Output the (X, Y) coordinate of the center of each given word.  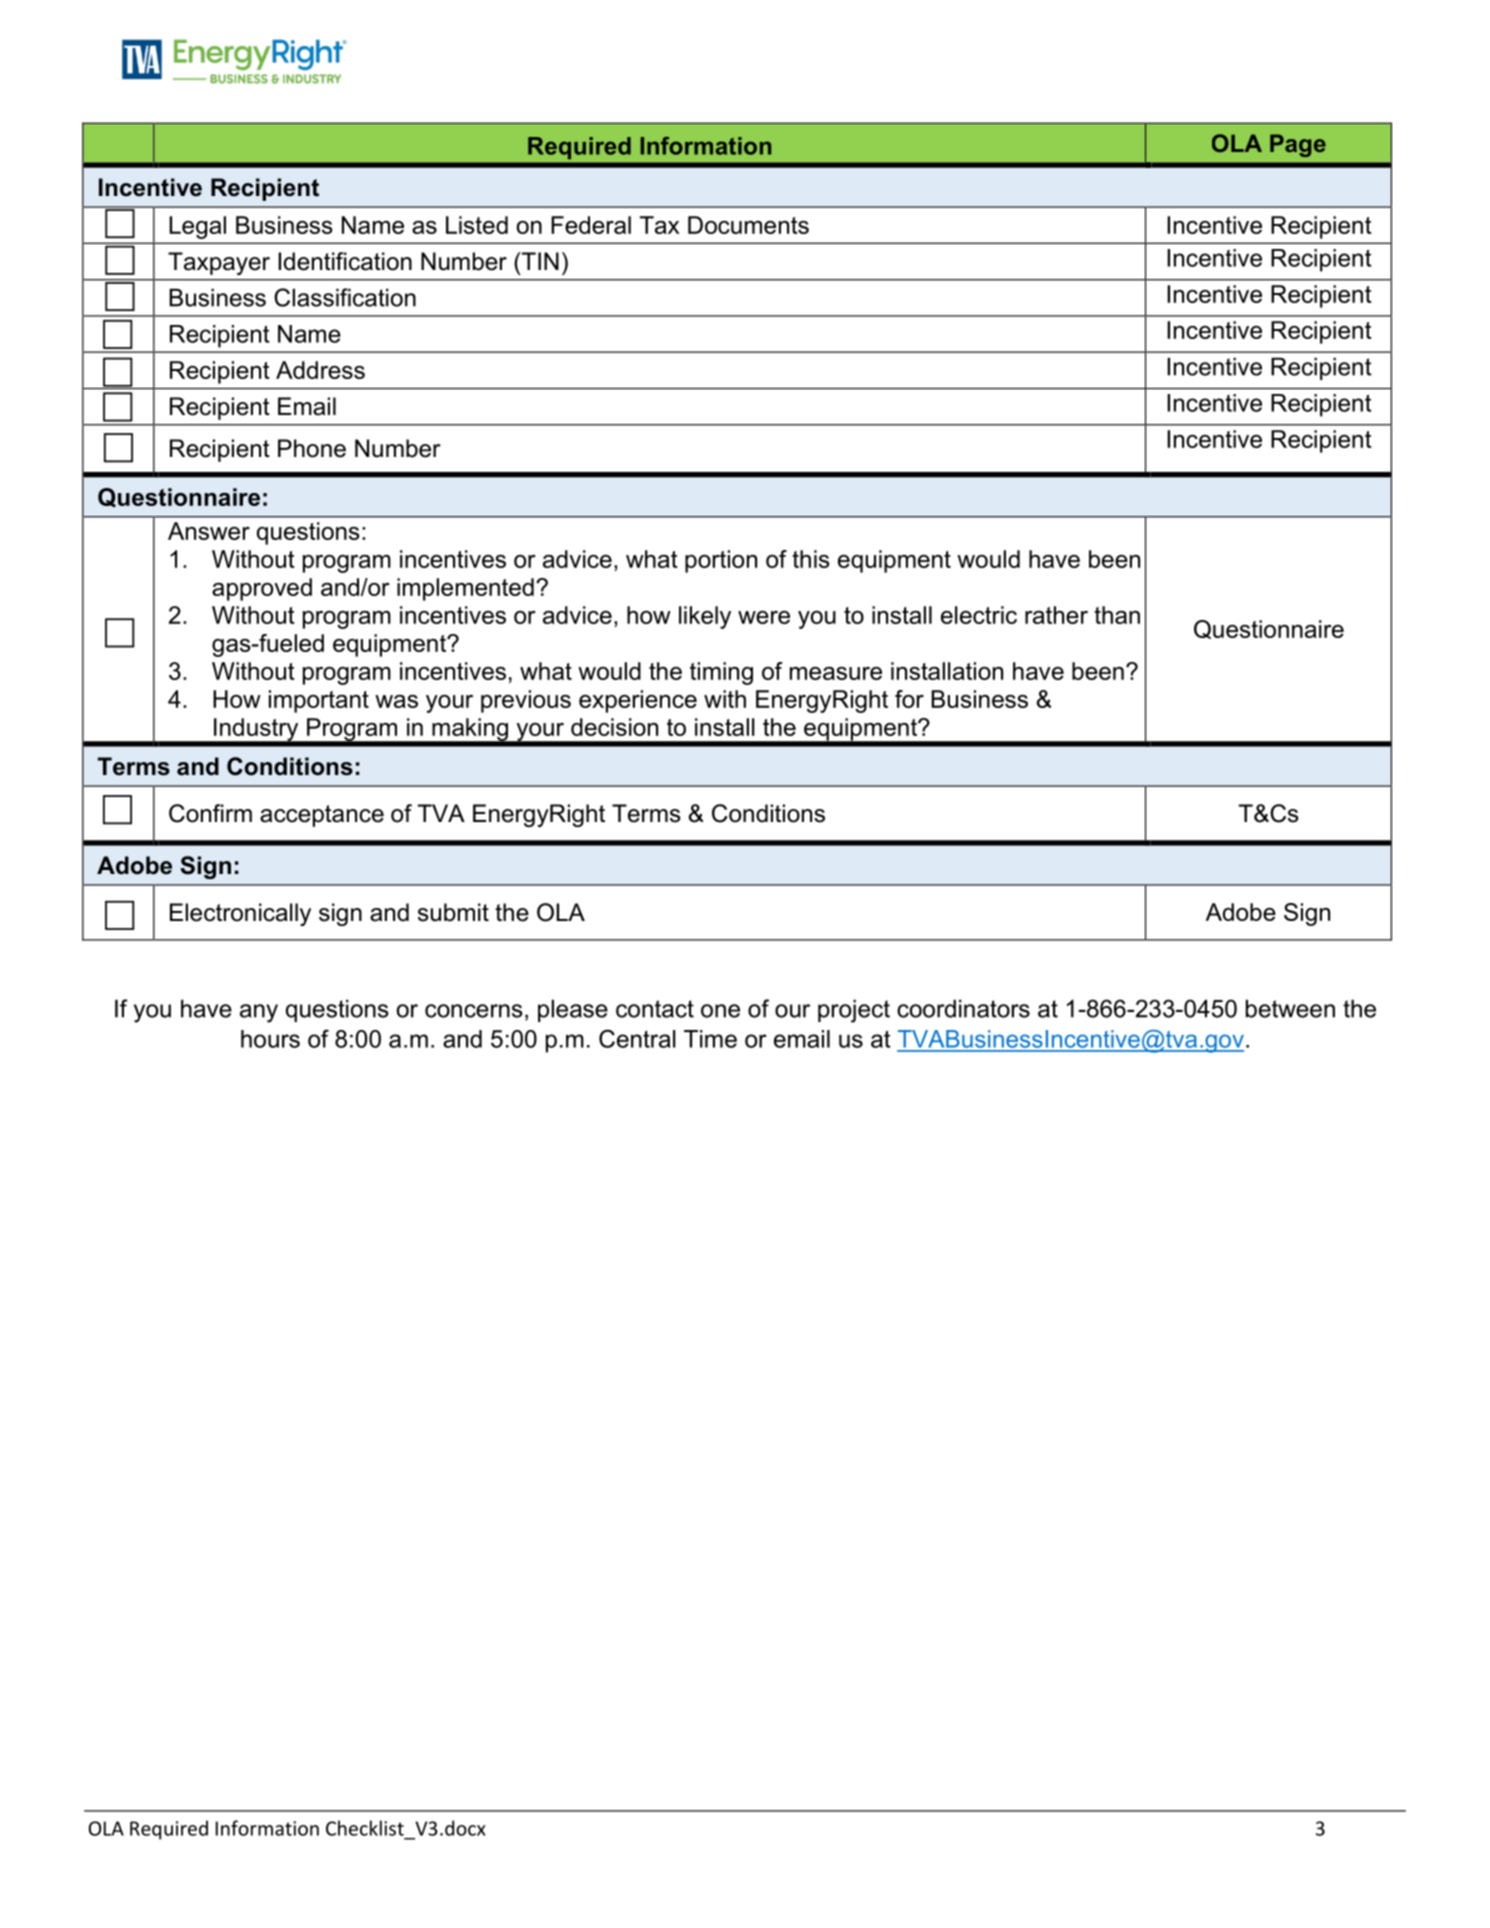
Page (1298, 145)
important (319, 701)
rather (1056, 615)
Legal (197, 227)
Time (710, 1039)
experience (638, 701)
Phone (312, 448)
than (1117, 615)
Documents (748, 225)
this (810, 559)
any (259, 1013)
